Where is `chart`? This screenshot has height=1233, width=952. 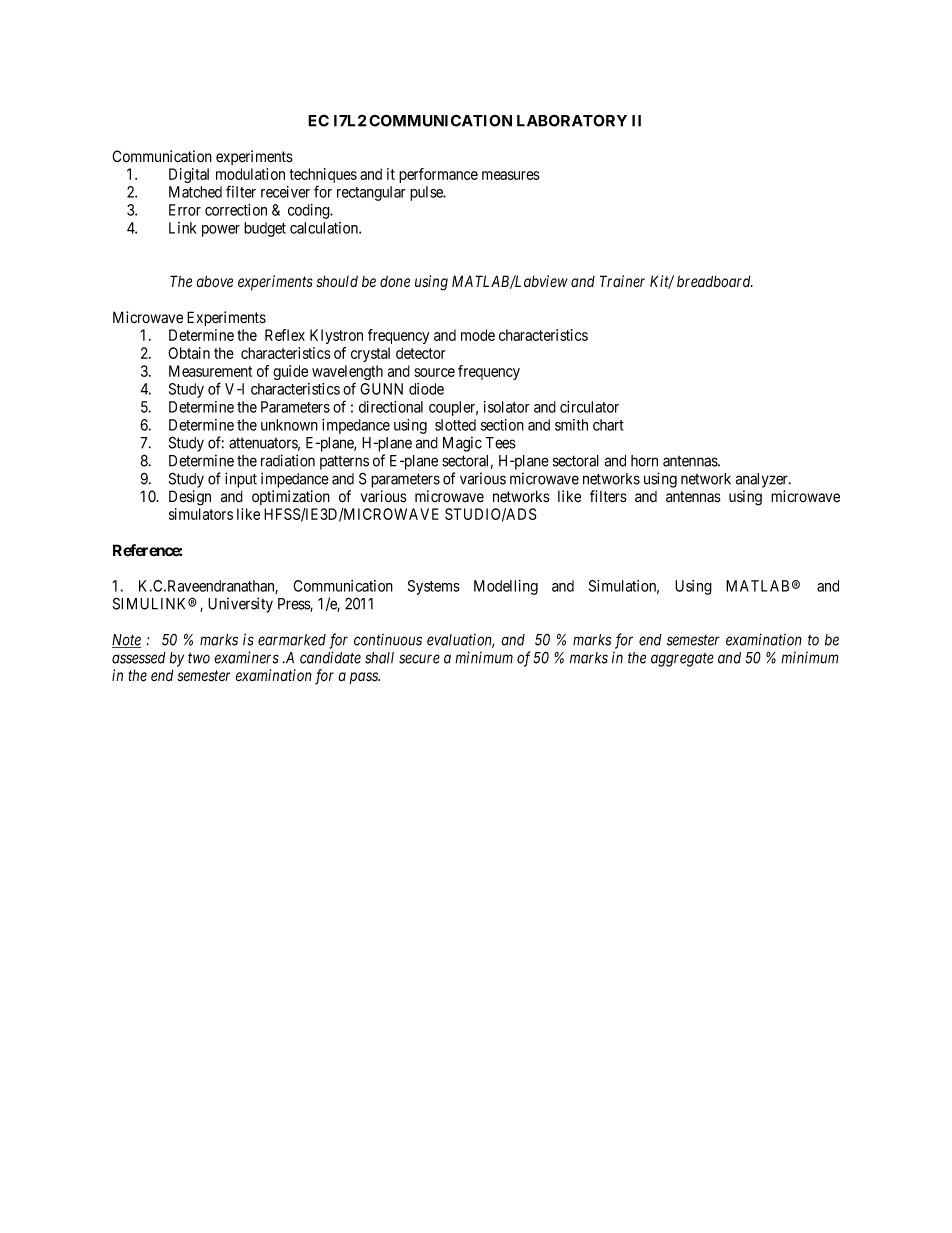 chart is located at coordinates (608, 425).
